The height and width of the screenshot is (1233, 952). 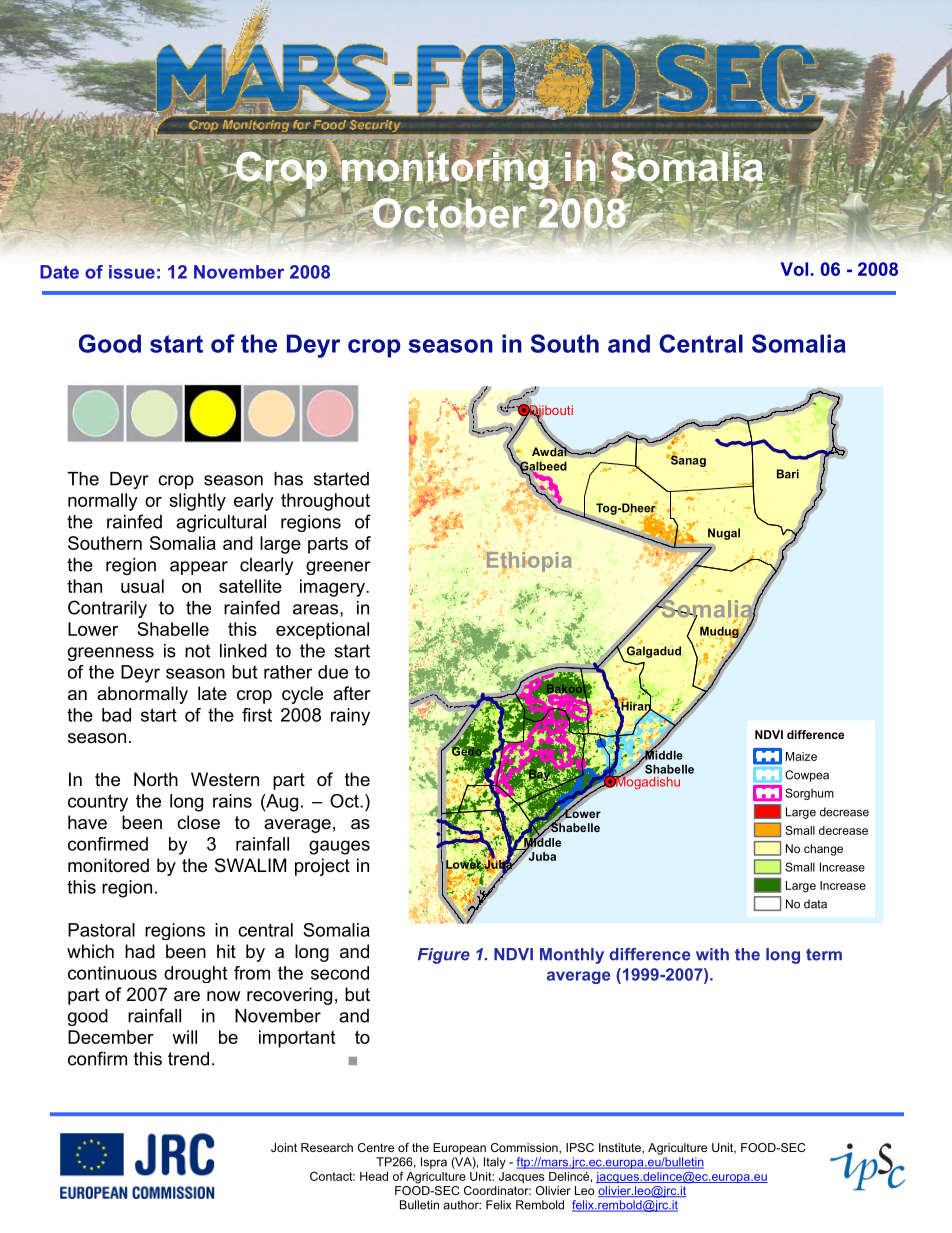 What do you see at coordinates (132, 272) in the screenshot?
I see `issue` at bounding box center [132, 272].
